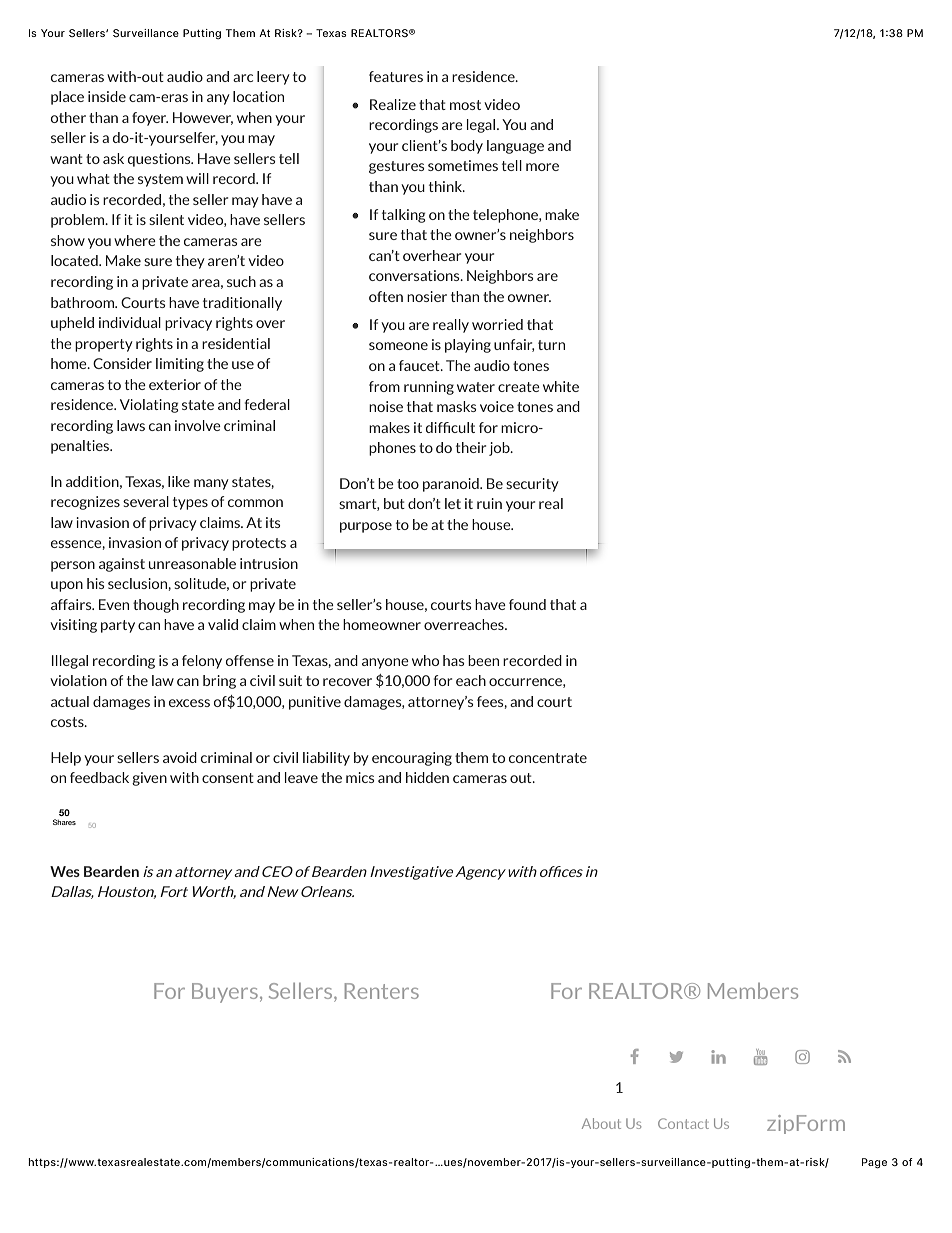 The image size is (952, 1233). Describe the element at coordinates (65, 871) in the screenshot. I see `Wes` at that location.
